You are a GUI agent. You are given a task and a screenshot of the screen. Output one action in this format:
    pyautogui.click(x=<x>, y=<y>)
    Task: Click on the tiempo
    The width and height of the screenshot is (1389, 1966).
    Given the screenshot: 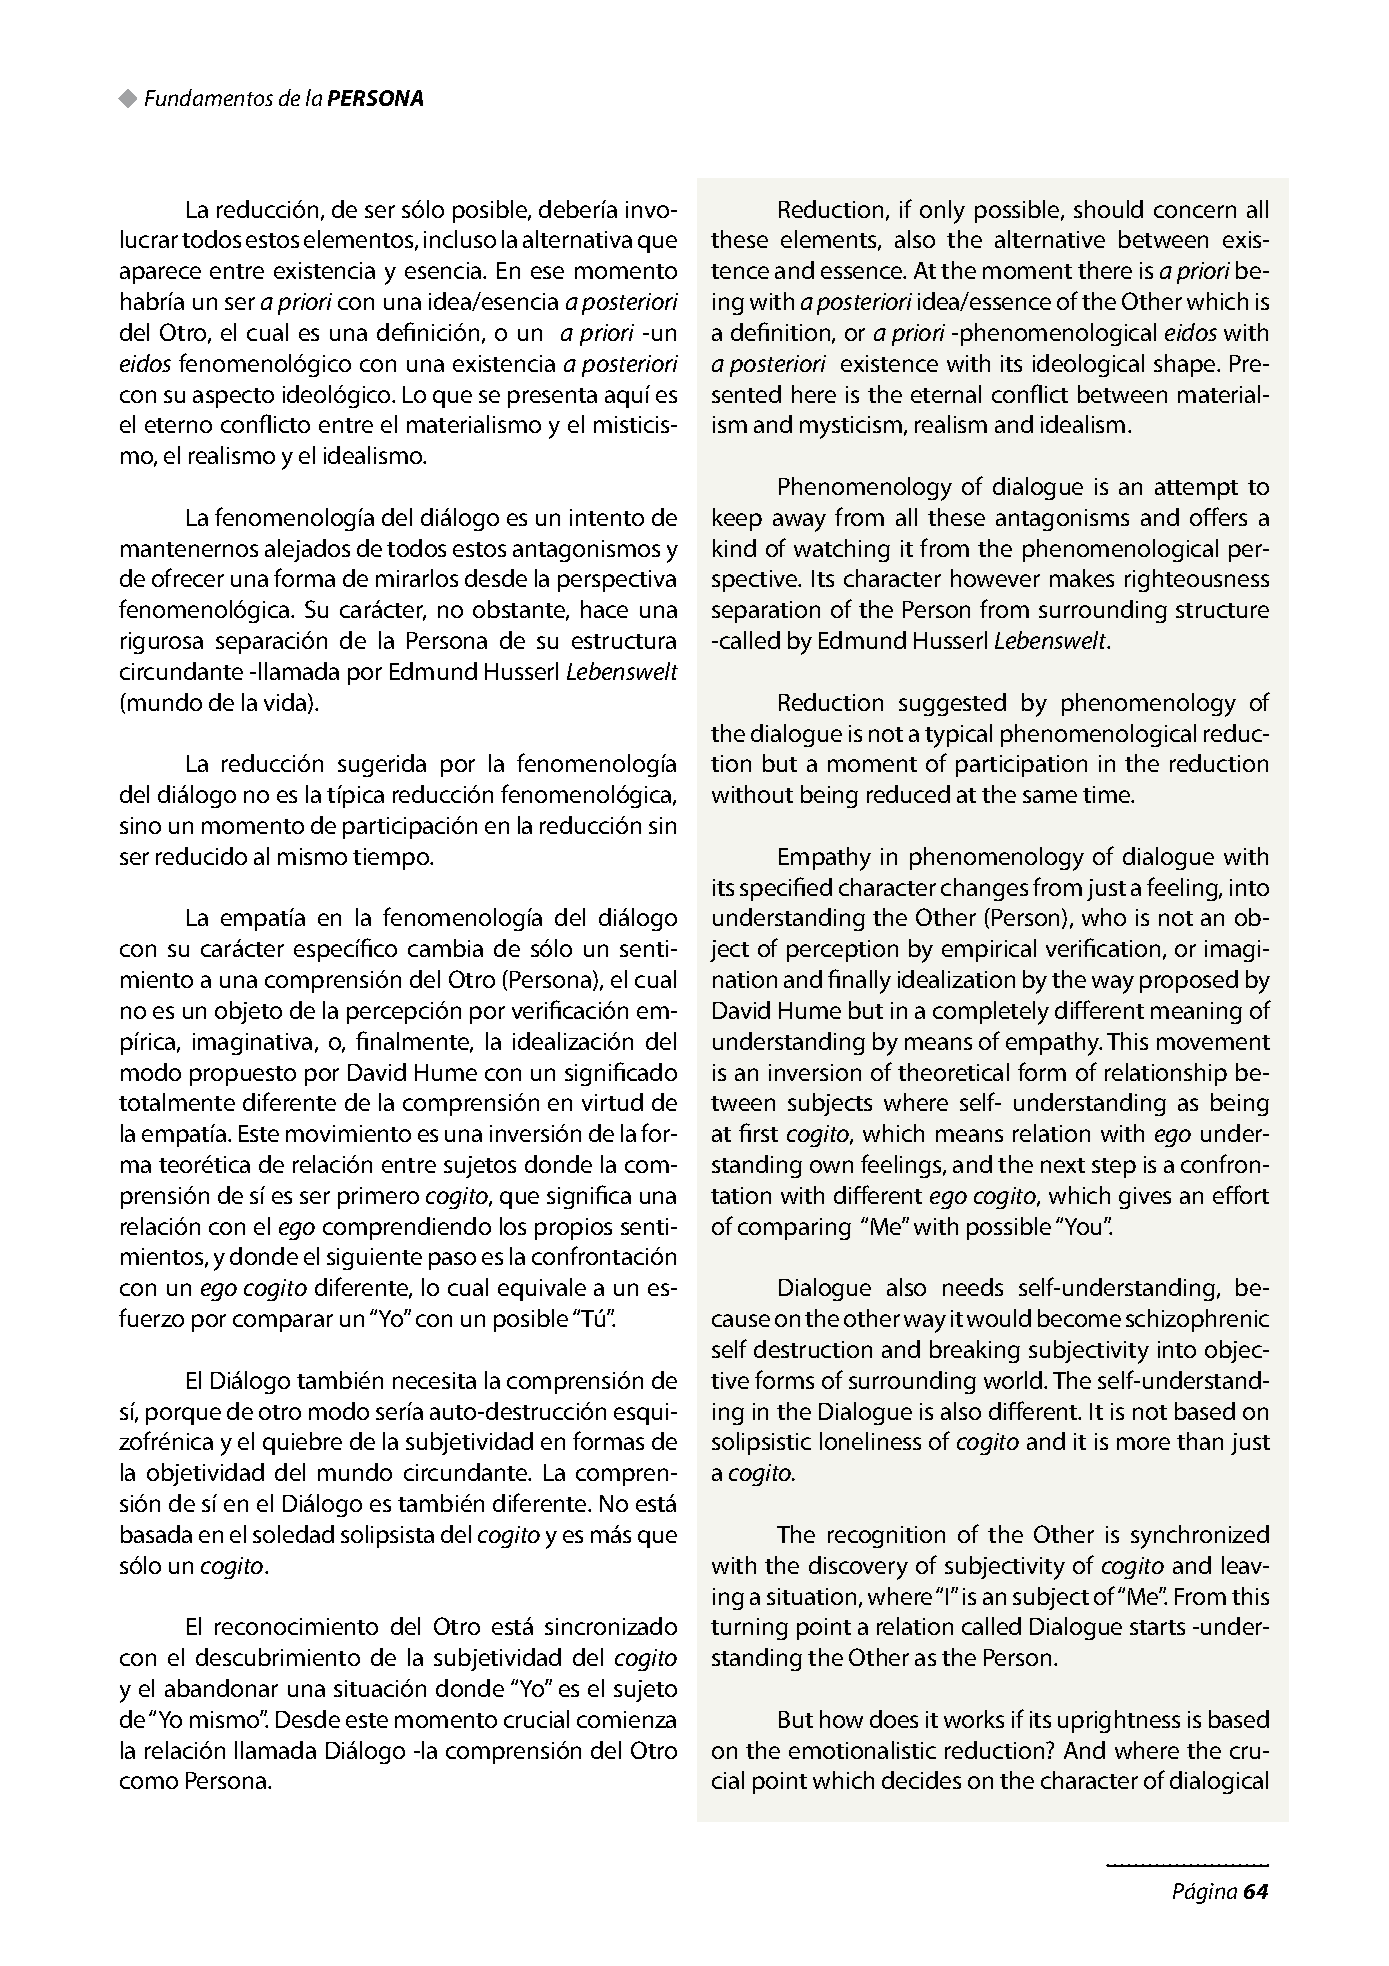 What is the action you would take?
    pyautogui.click(x=392, y=859)
